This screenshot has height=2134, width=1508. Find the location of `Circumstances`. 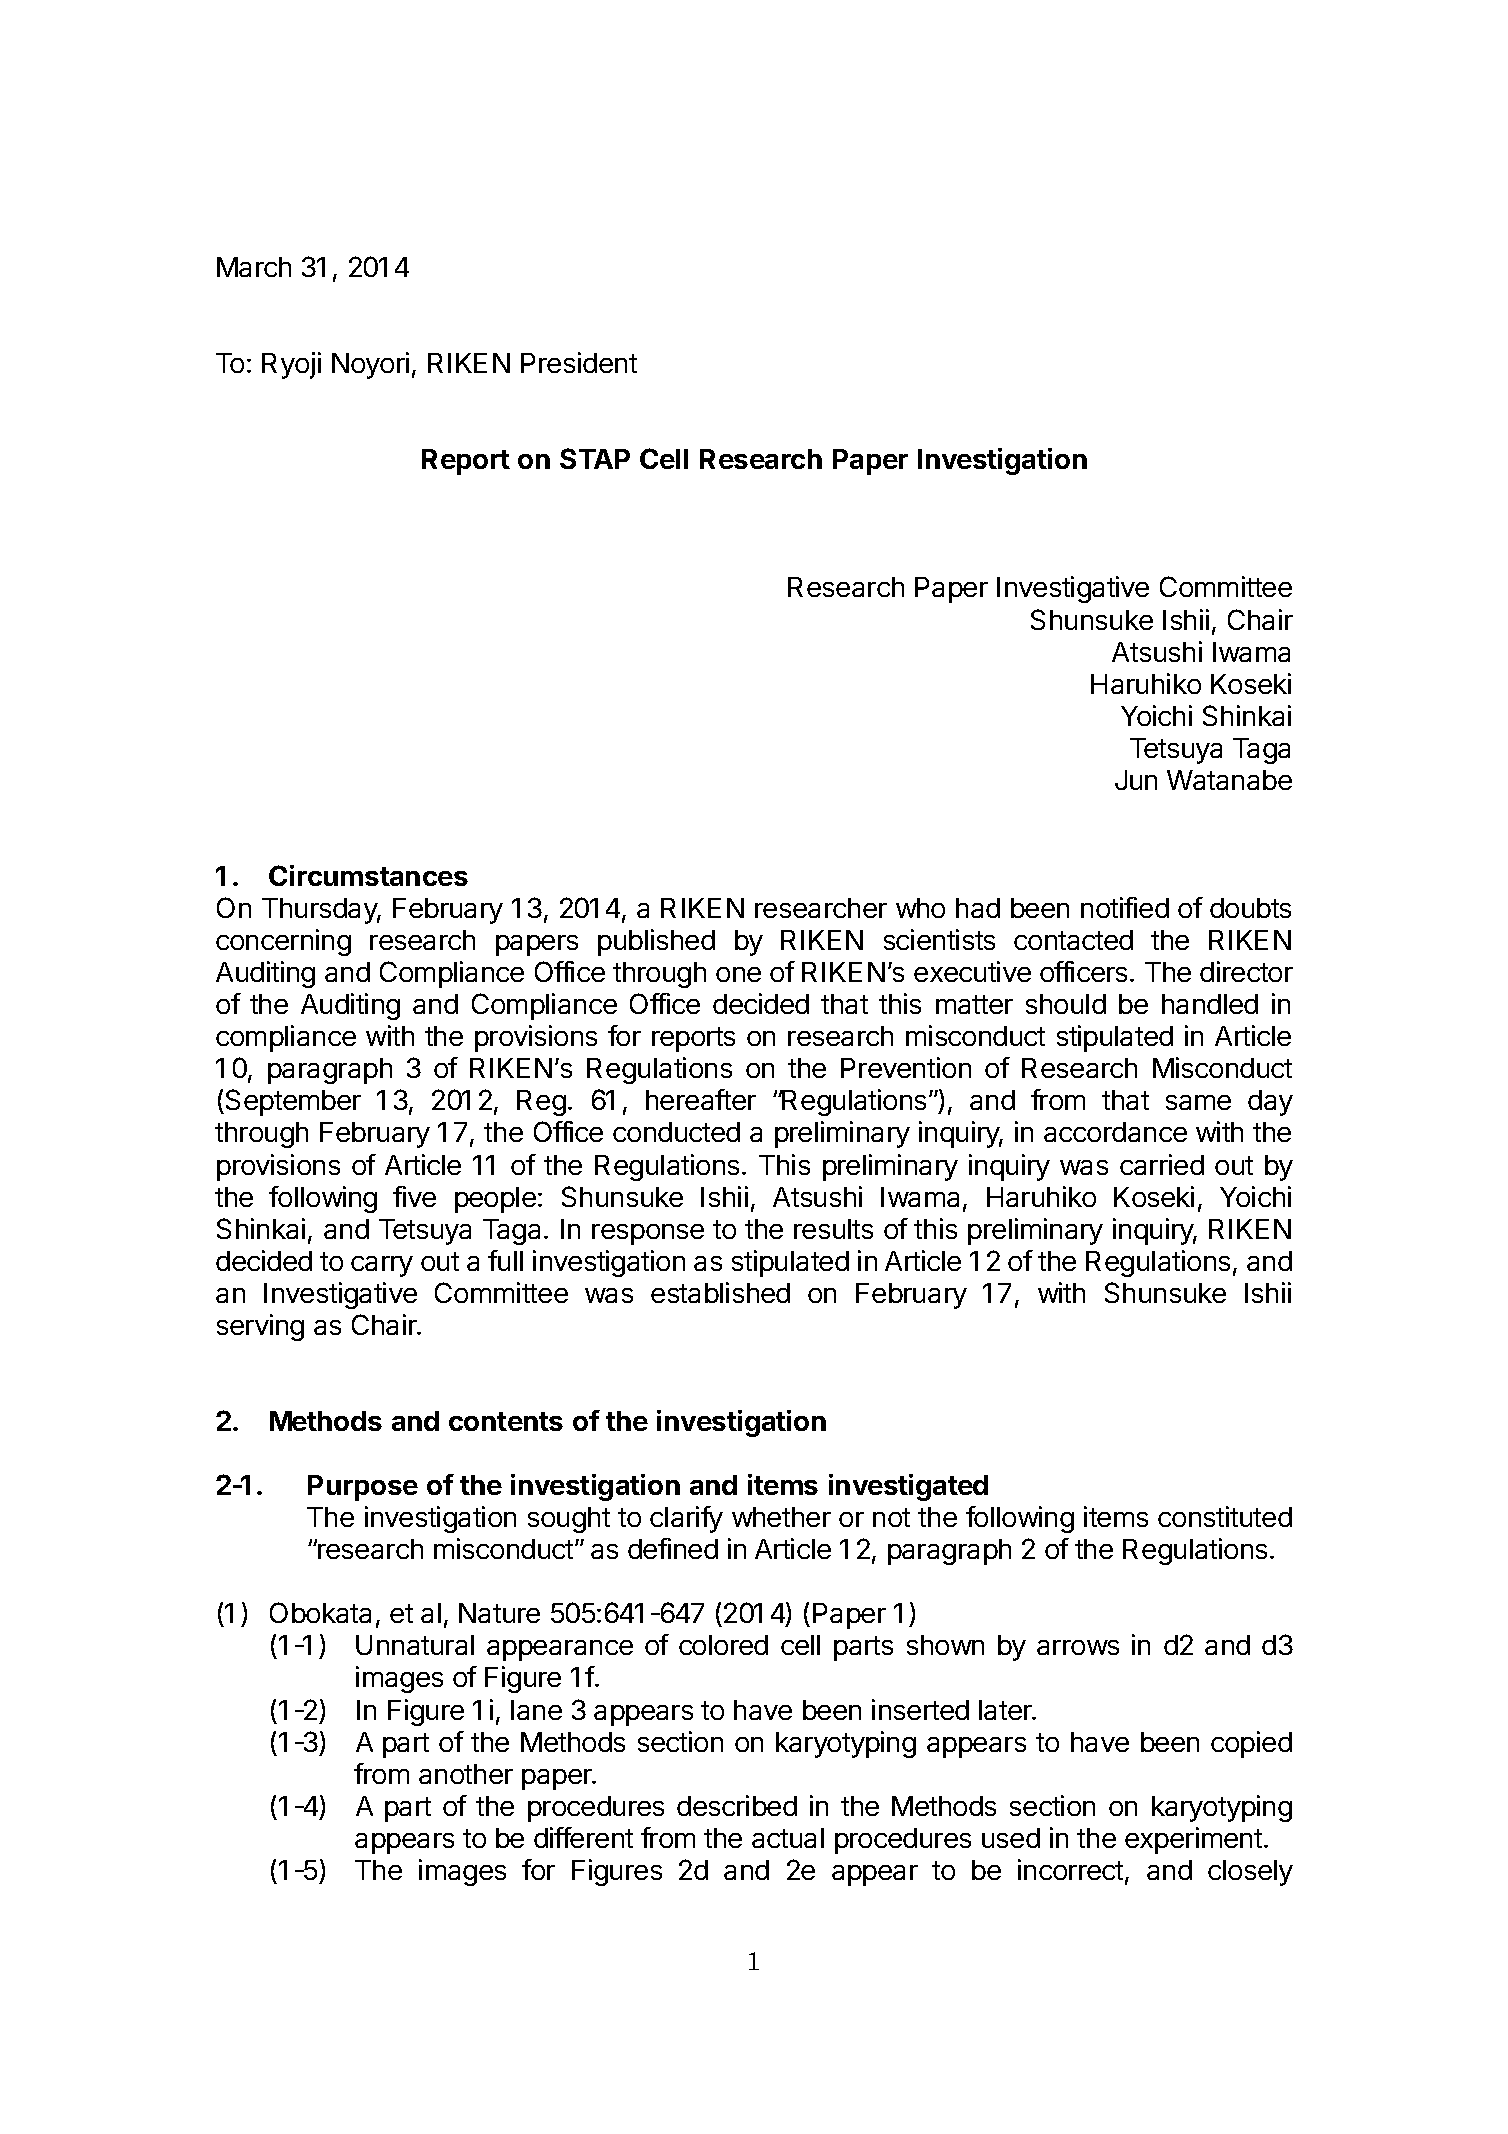

Circumstances is located at coordinates (368, 875).
